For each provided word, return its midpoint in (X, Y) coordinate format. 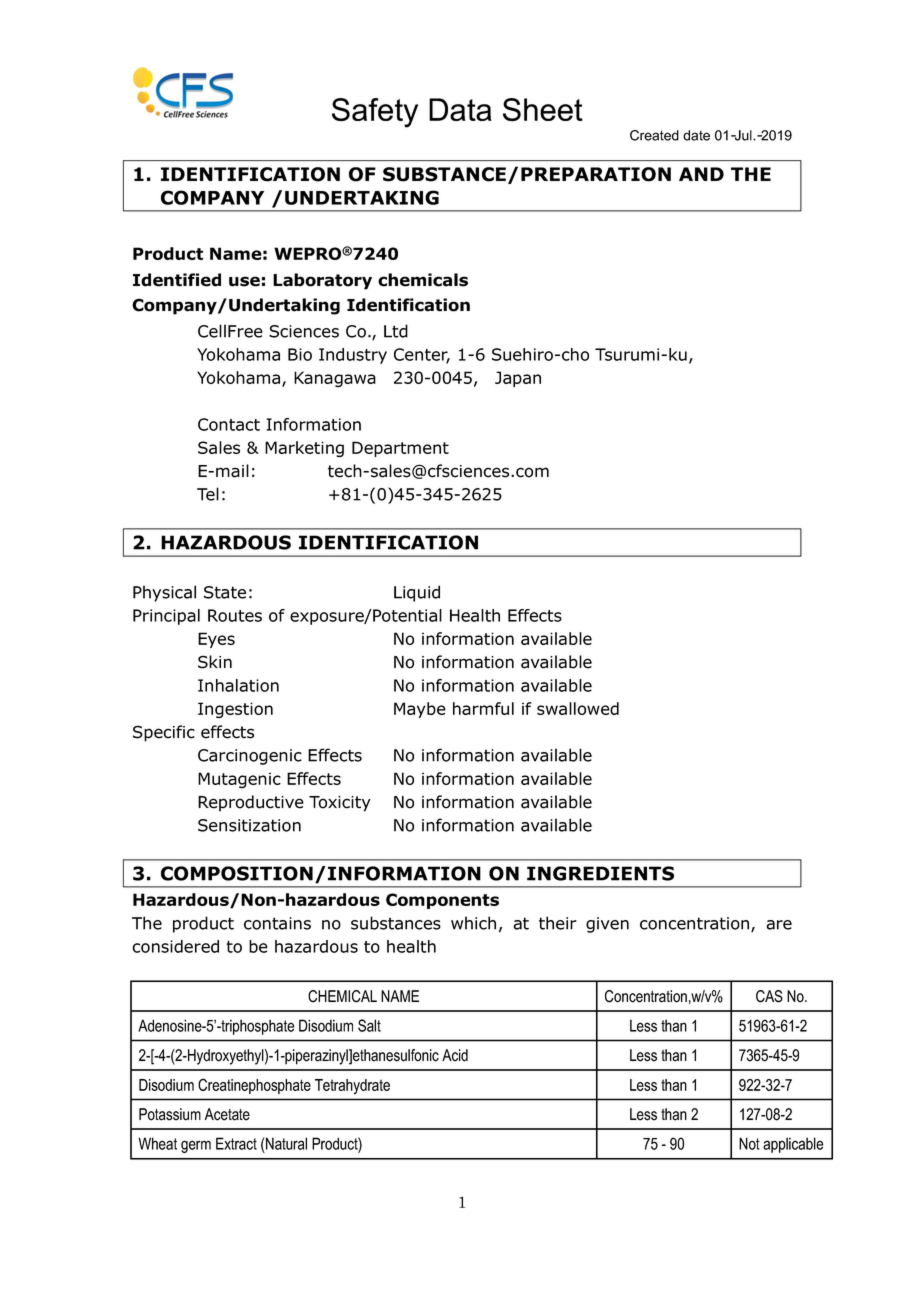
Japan (518, 379)
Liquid (417, 593)
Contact (229, 424)
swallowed (578, 708)
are (779, 925)
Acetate (227, 1114)
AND (701, 174)
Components (442, 901)
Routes (235, 615)
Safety (375, 113)
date (696, 135)
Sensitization (249, 825)
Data (460, 109)
